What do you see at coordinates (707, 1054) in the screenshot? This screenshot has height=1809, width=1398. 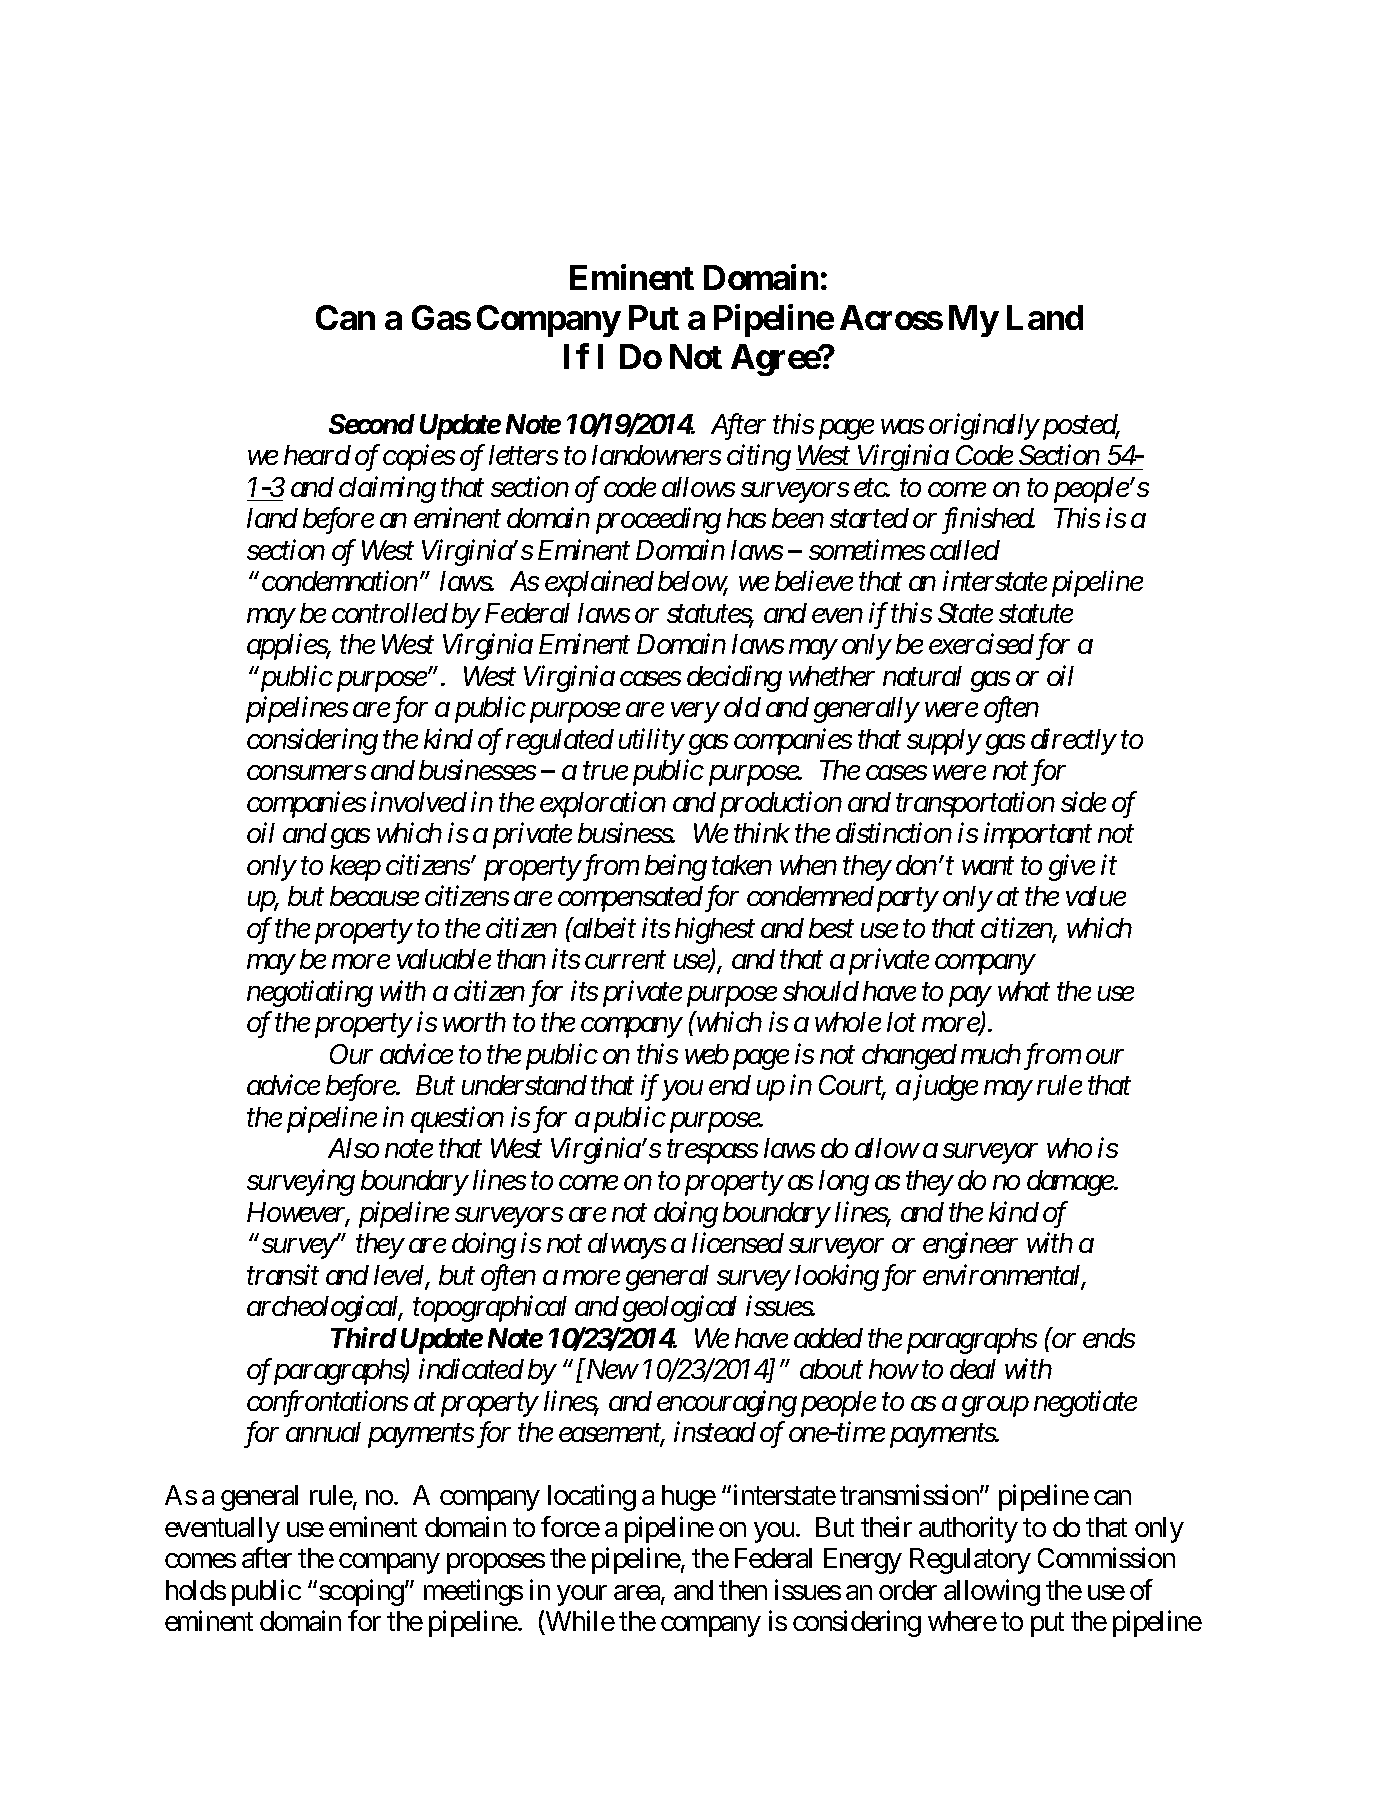 I see `web` at bounding box center [707, 1054].
